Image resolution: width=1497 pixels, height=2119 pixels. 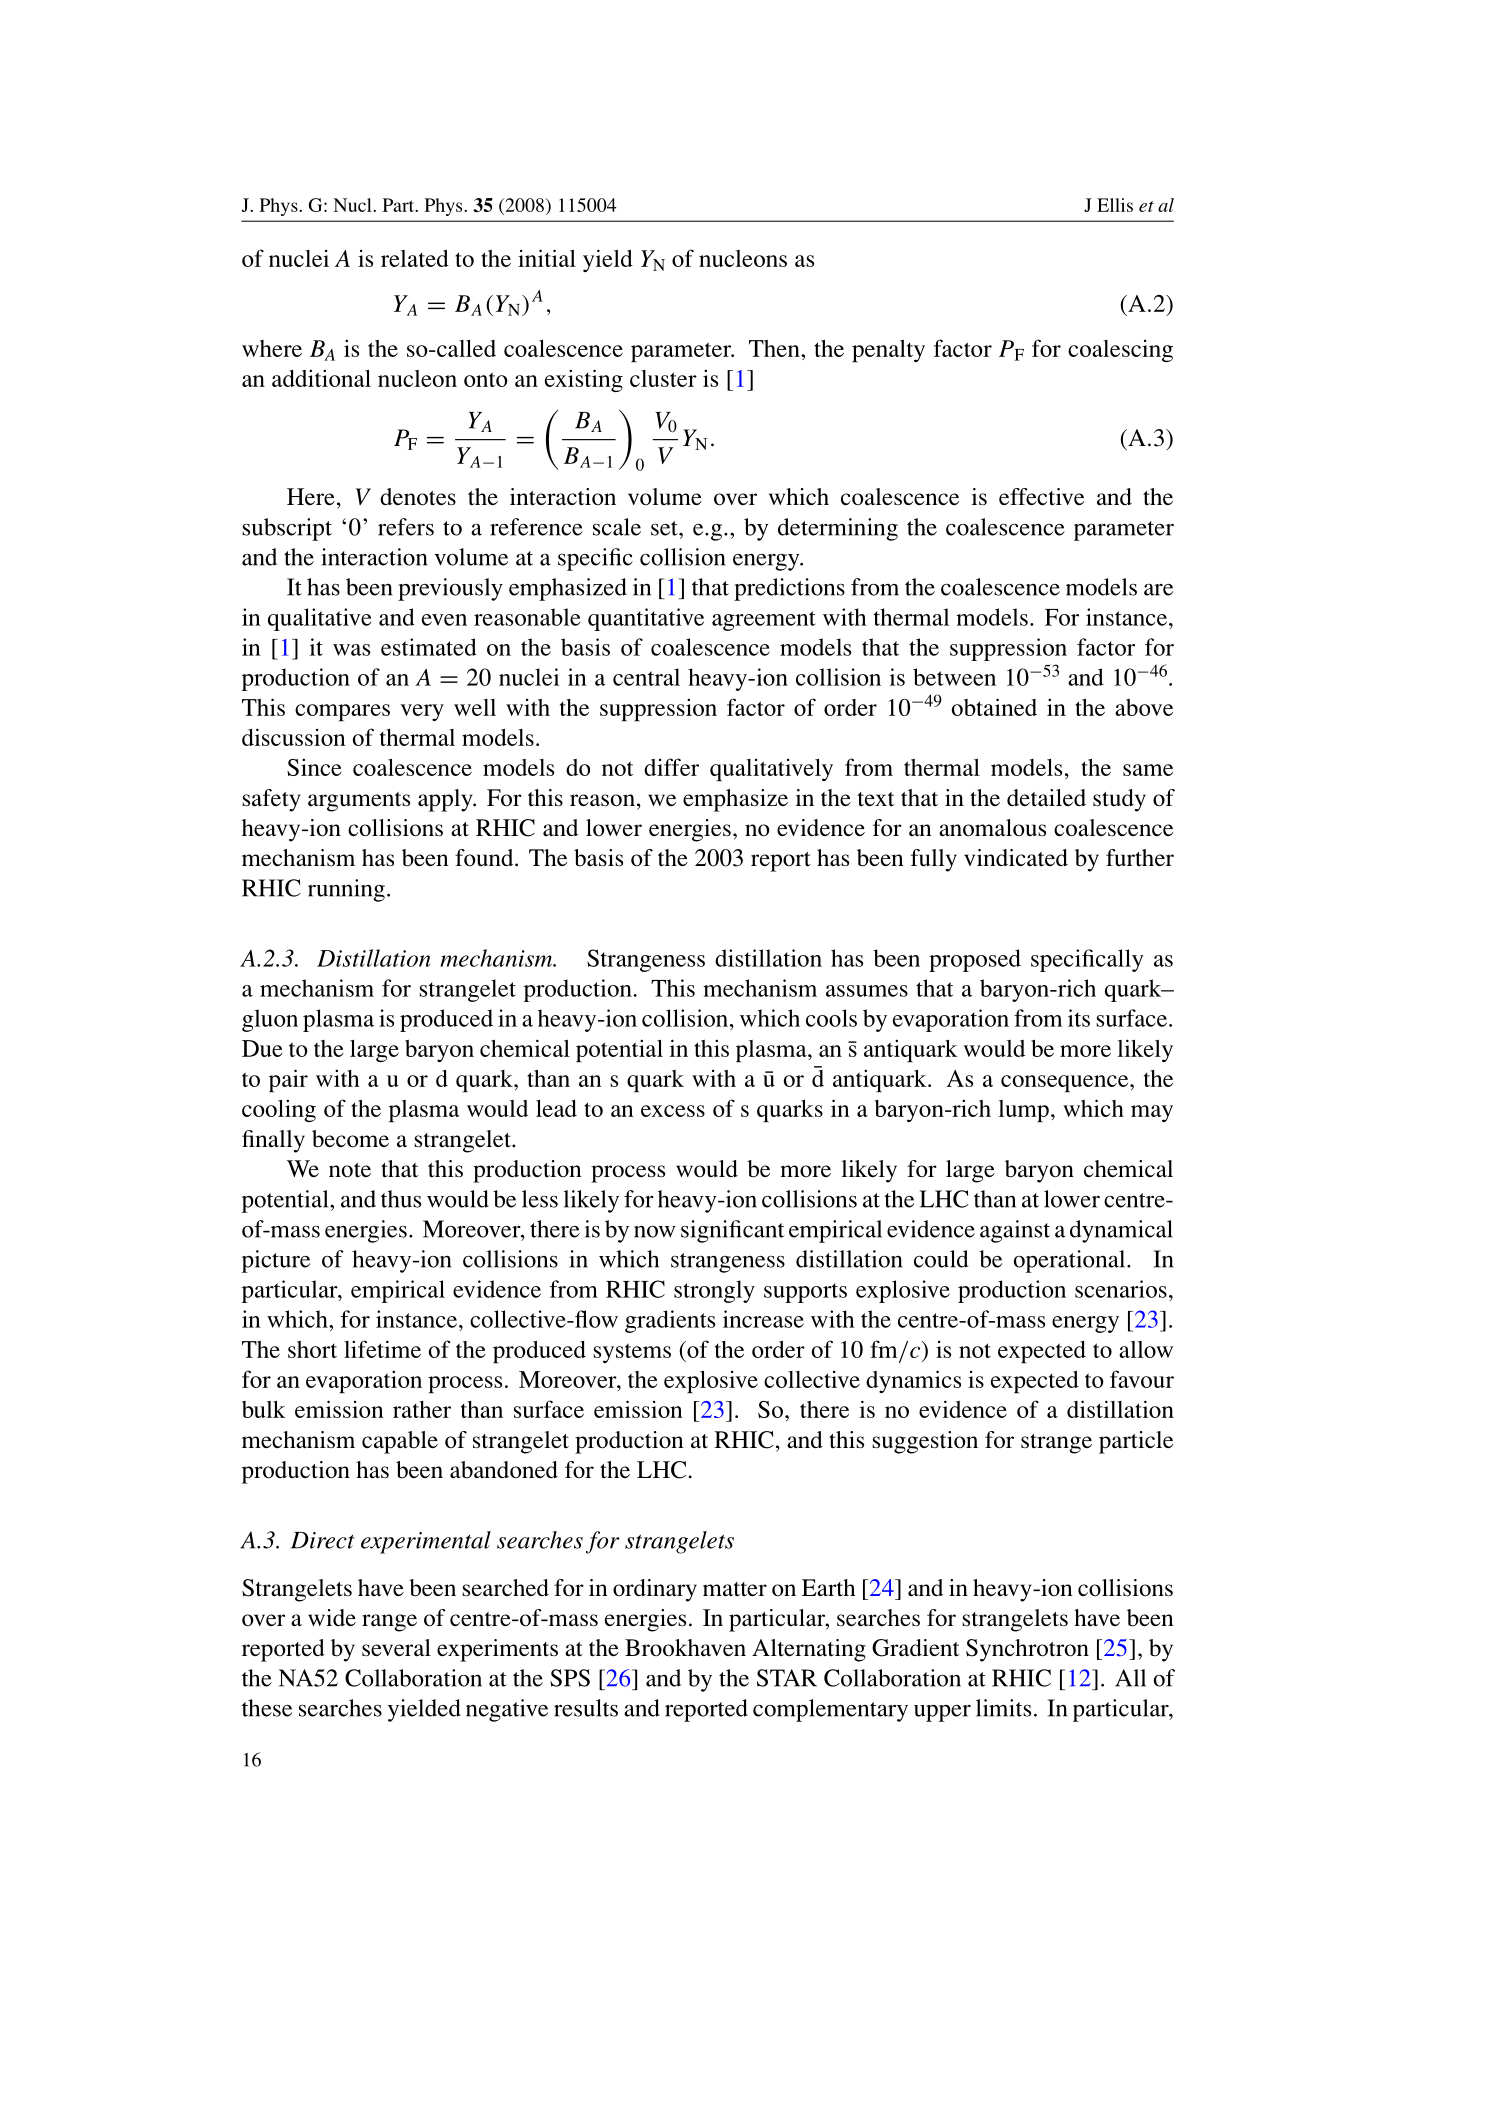 What do you see at coordinates (382, 1349) in the screenshot?
I see `lifetime` at bounding box center [382, 1349].
